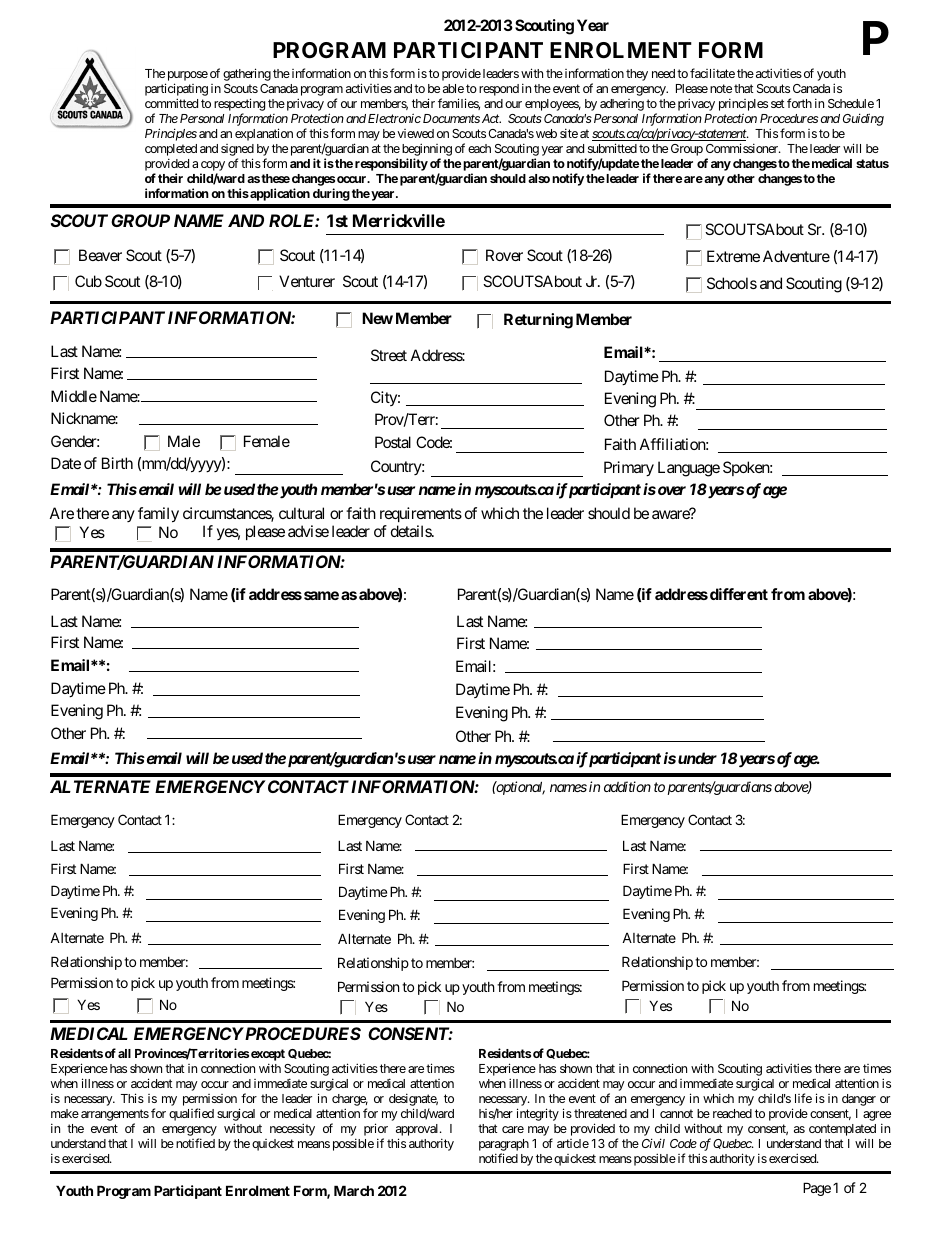 The height and width of the screenshot is (1233, 952). I want to click on all, so click(124, 1053).
